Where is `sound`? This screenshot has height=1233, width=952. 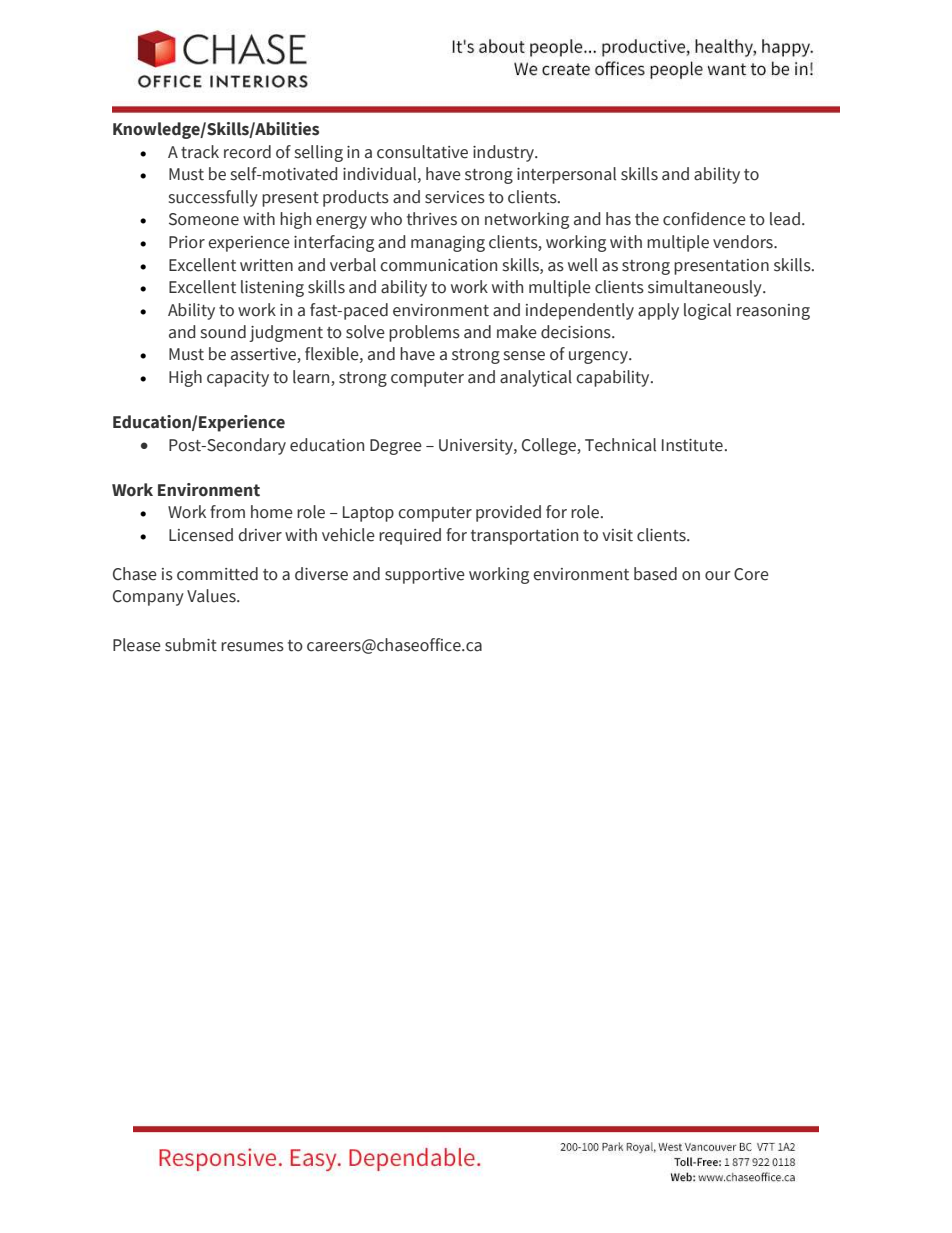 sound is located at coordinates (223, 332).
